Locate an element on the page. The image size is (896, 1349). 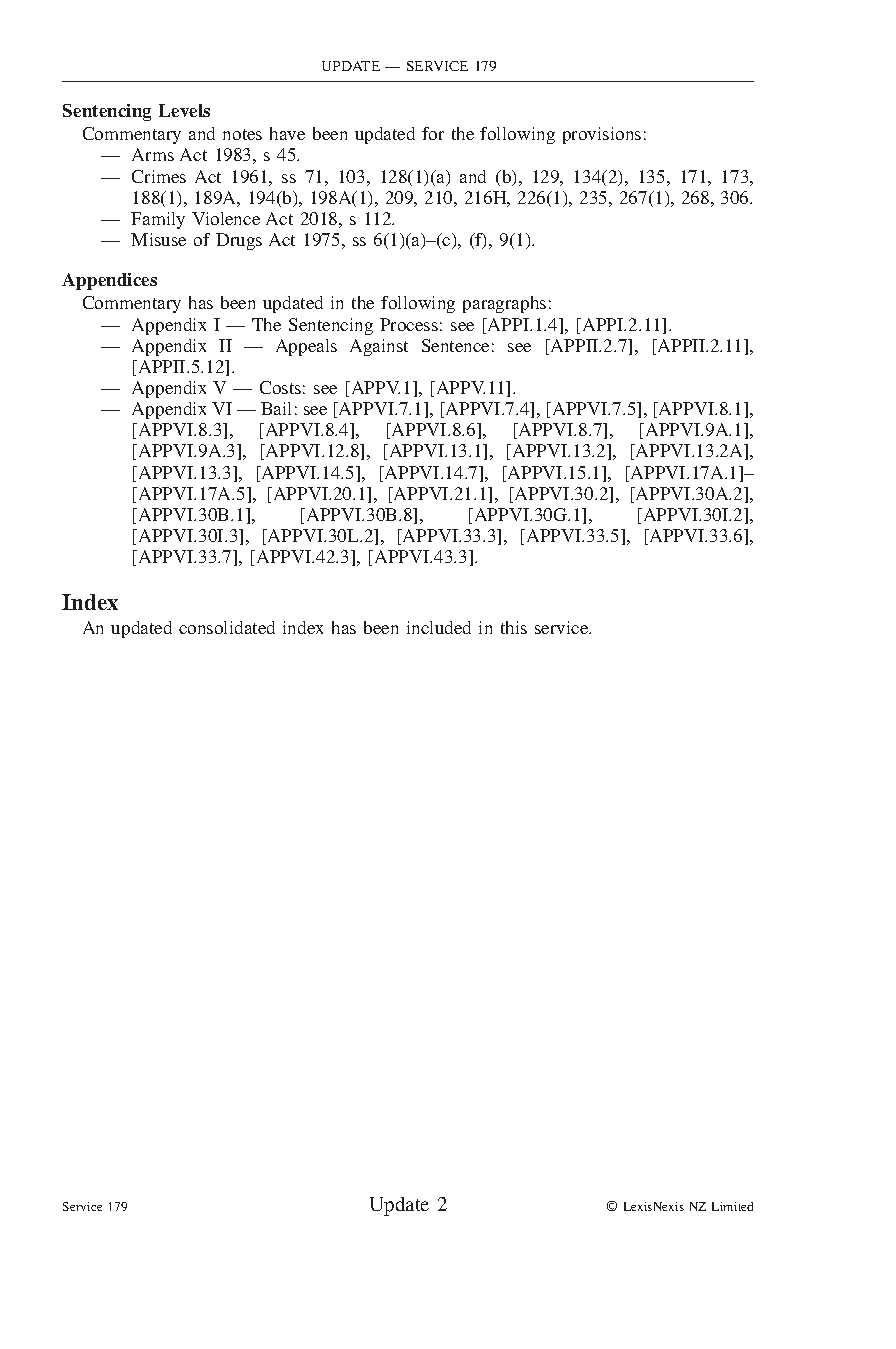
Limited is located at coordinates (732, 1206).
